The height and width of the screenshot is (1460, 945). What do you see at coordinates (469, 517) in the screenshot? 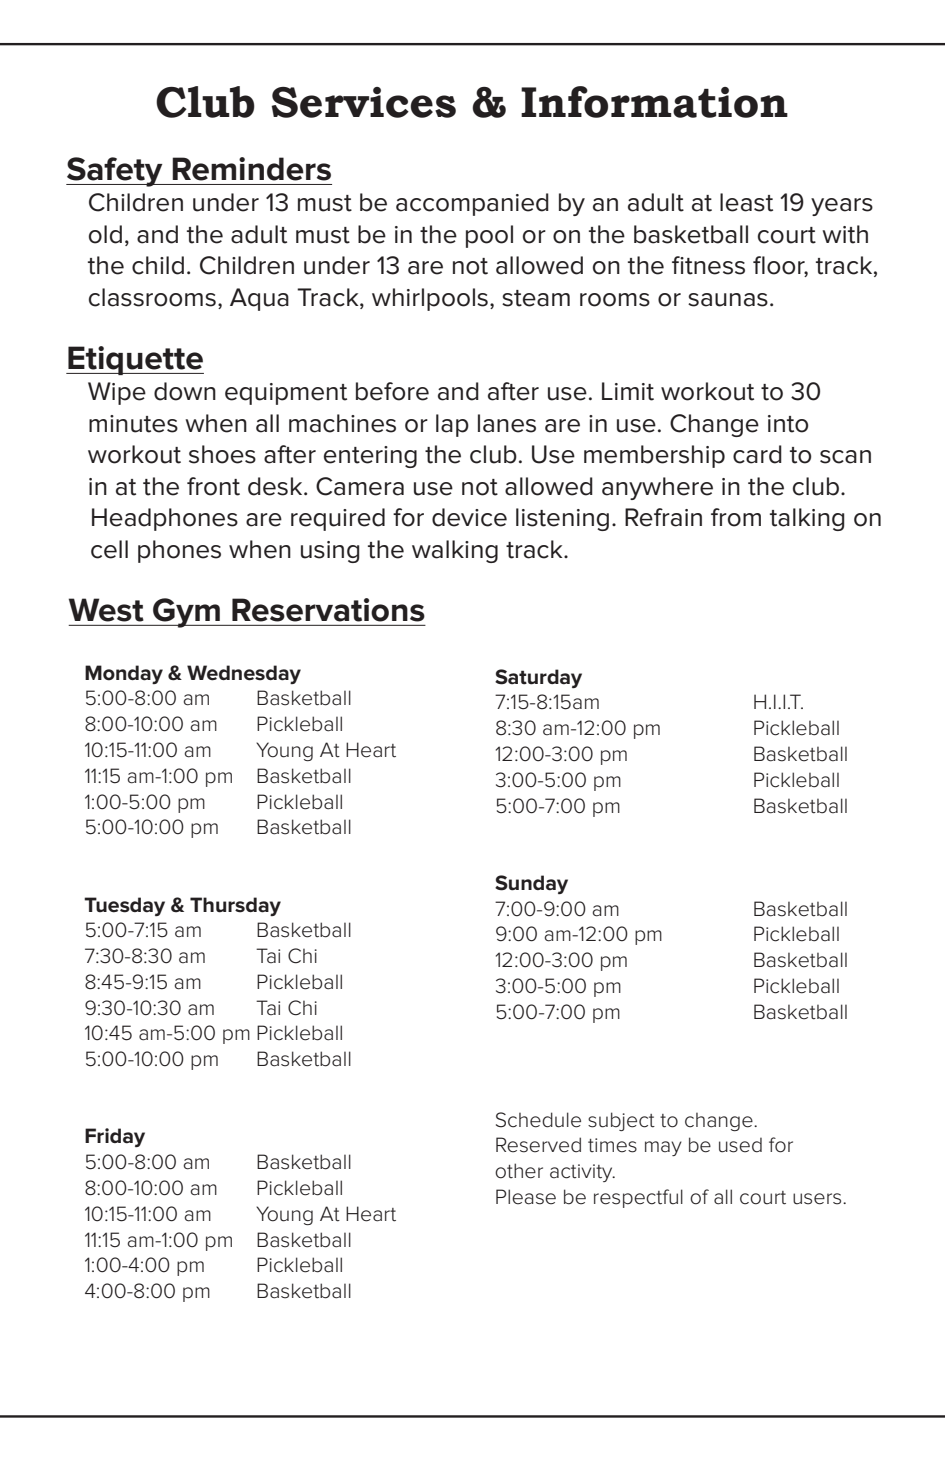
I see `device` at bounding box center [469, 517].
